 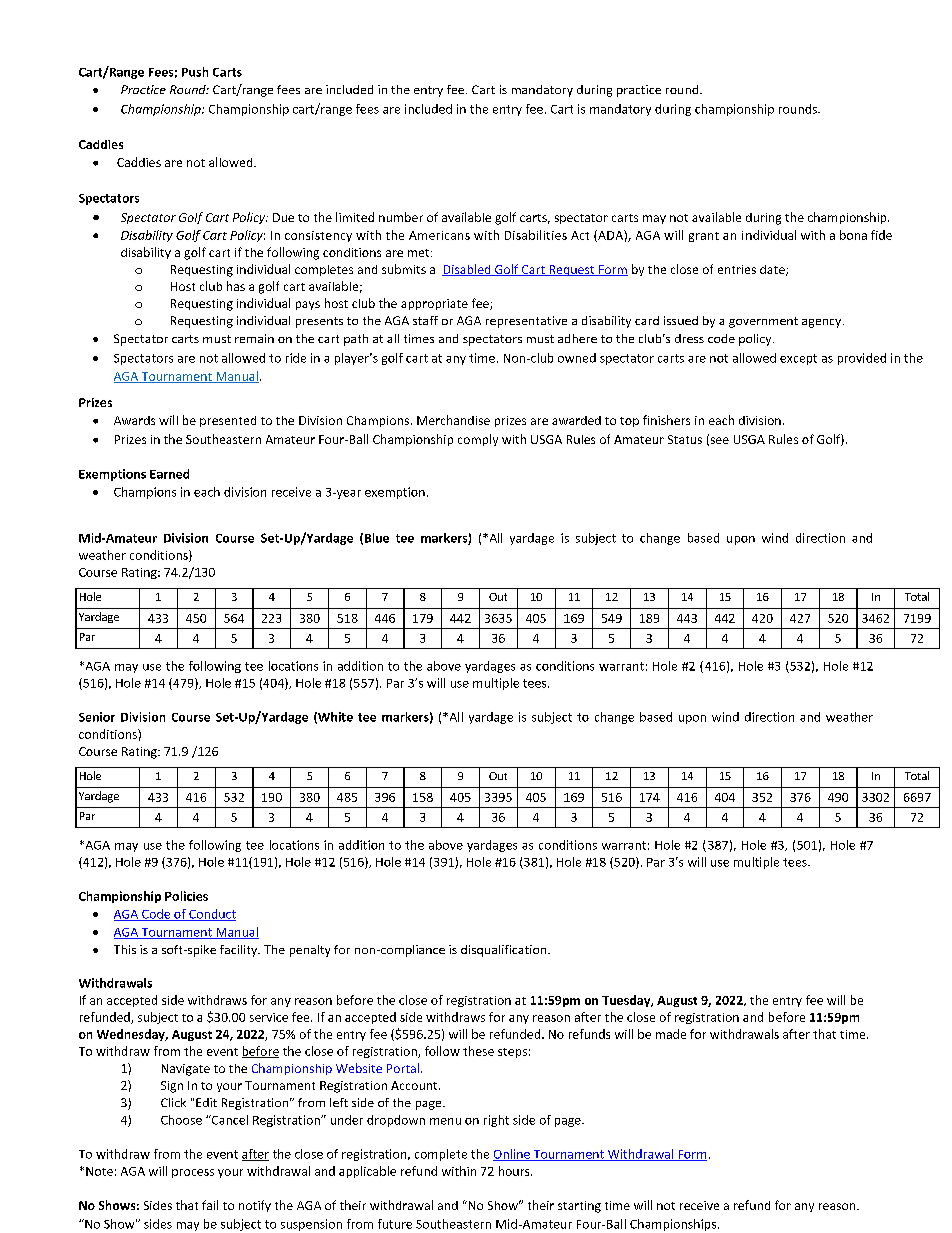 What do you see at coordinates (478, 440) in the document?
I see `comply` at bounding box center [478, 440].
